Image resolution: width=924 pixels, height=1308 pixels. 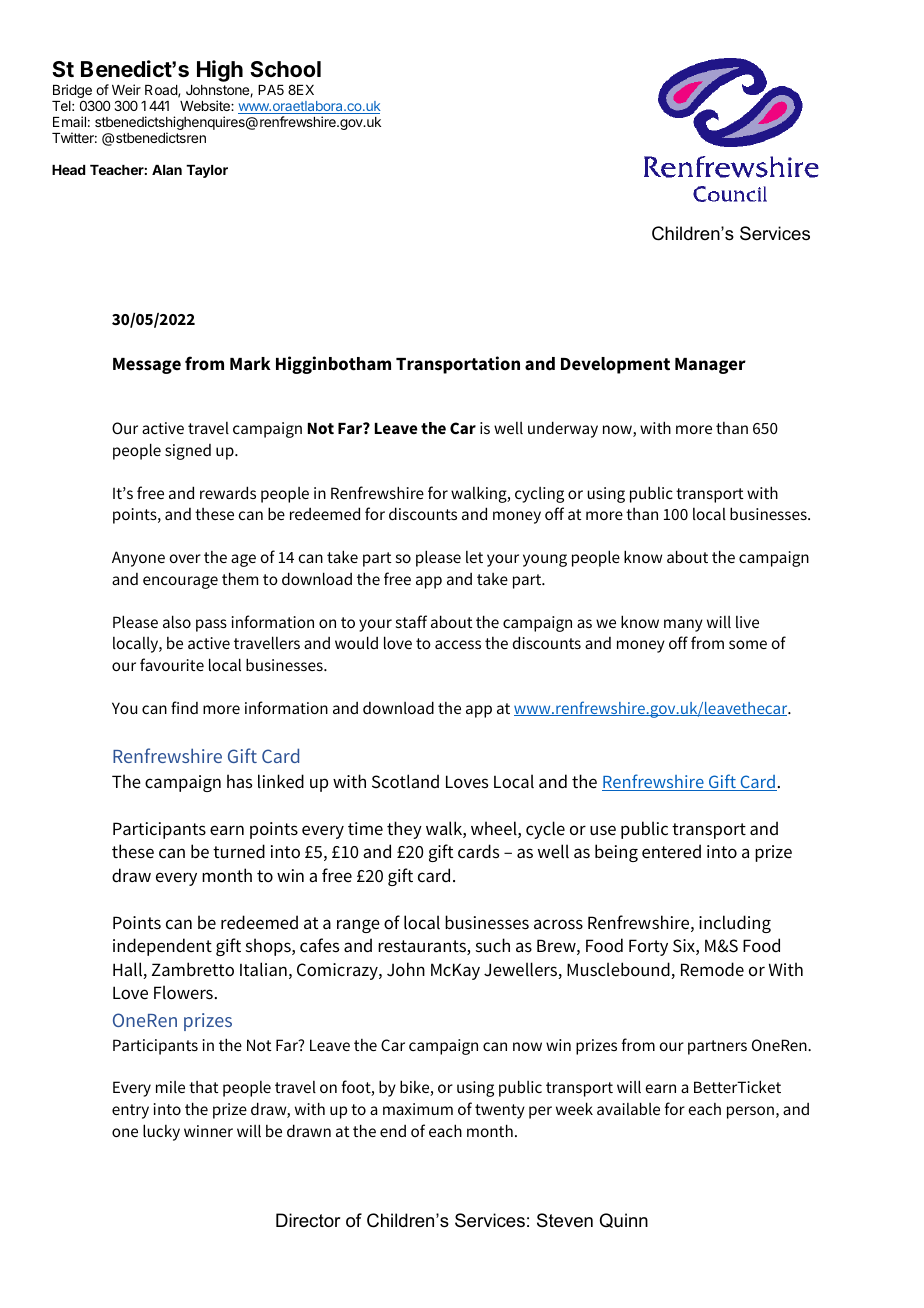 What do you see at coordinates (285, 69) in the screenshot?
I see `School` at bounding box center [285, 69].
